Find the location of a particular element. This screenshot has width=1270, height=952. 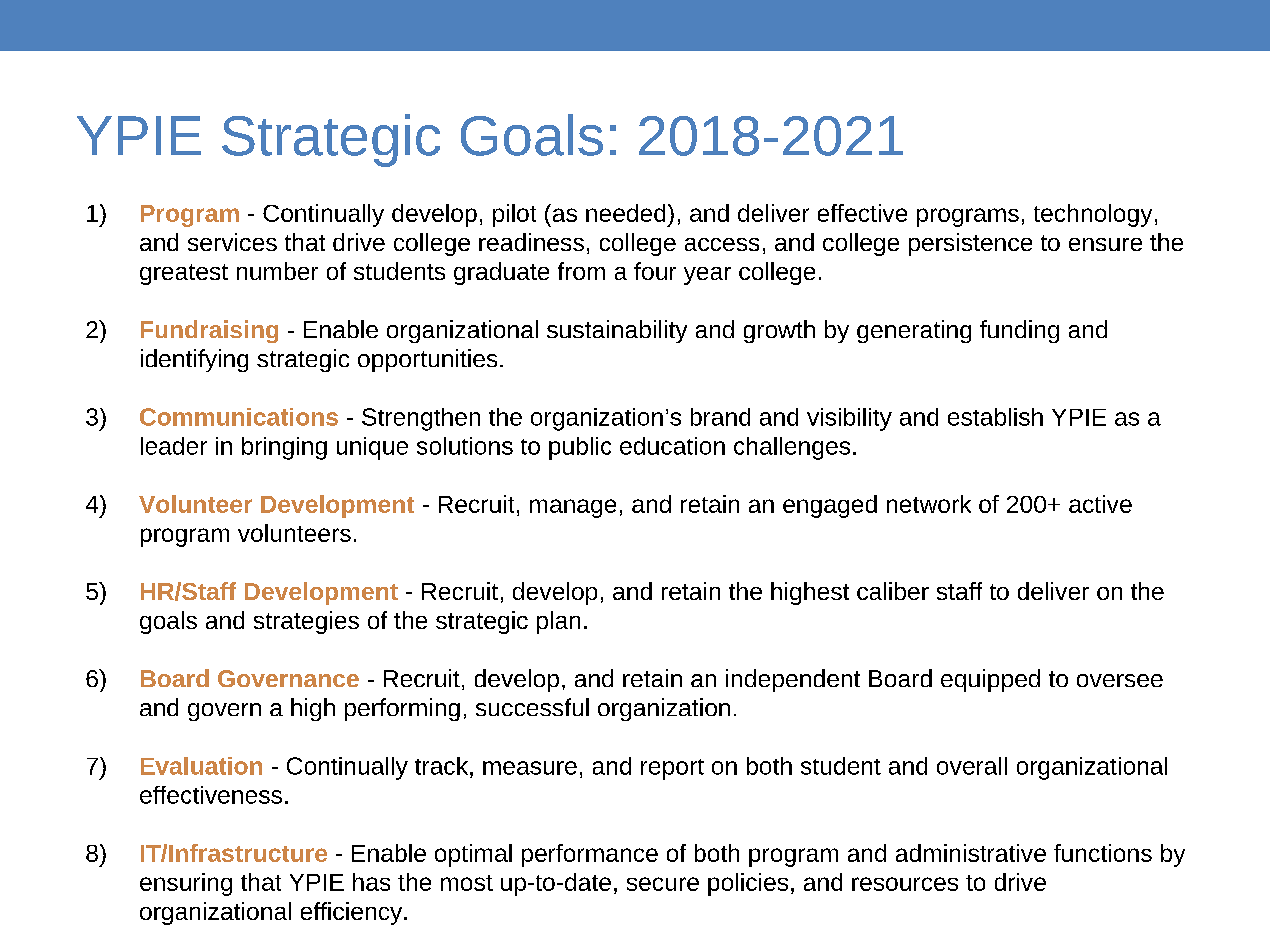

secure is located at coordinates (663, 884).
